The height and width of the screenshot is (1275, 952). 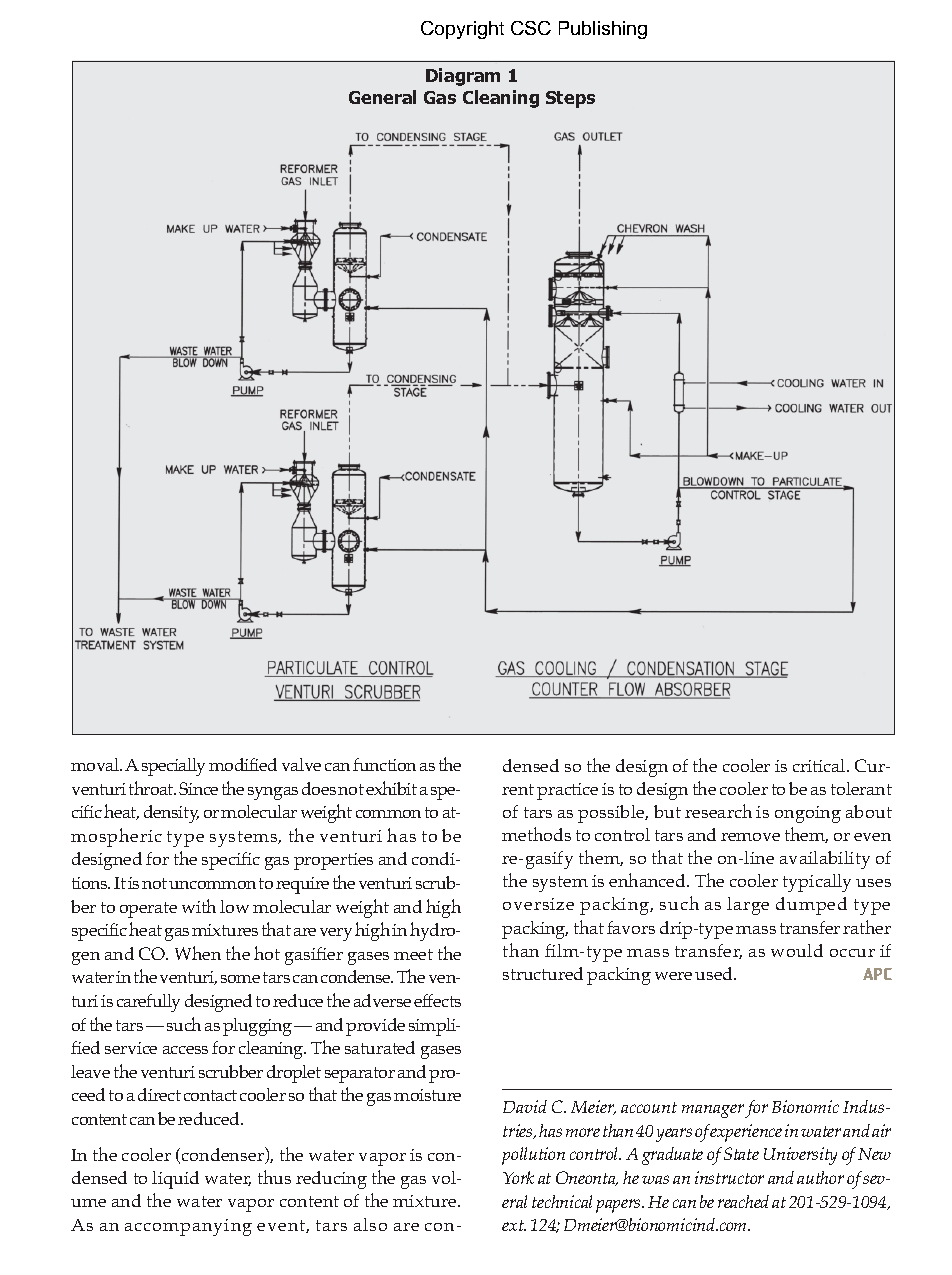 What do you see at coordinates (173, 767) in the screenshot?
I see `specially` at bounding box center [173, 767].
